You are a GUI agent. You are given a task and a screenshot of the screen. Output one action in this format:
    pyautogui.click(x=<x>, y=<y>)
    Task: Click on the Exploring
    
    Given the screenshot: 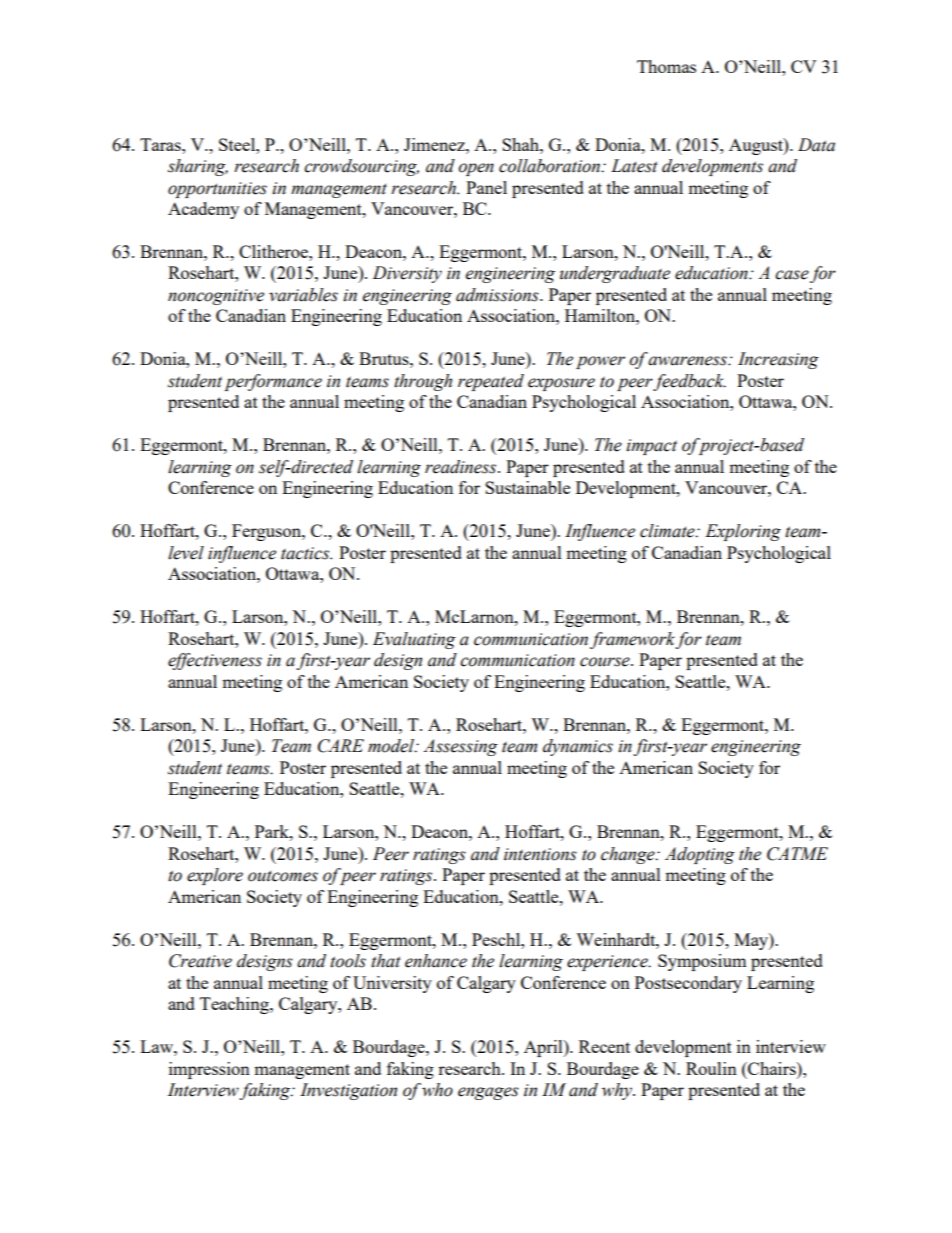 What is the action you would take?
    pyautogui.click(x=743, y=532)
